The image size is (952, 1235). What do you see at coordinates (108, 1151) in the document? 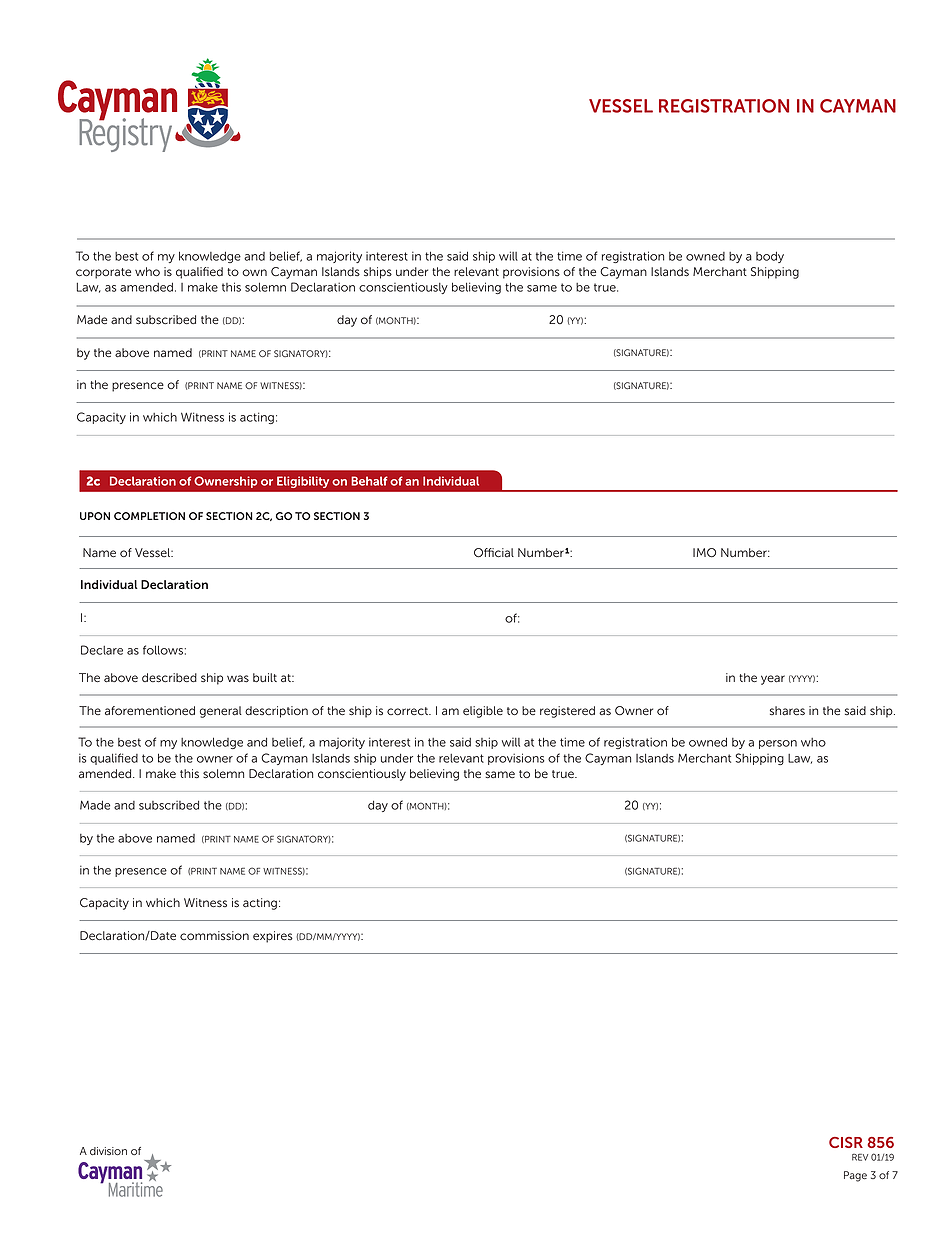
I see `division` at bounding box center [108, 1151].
